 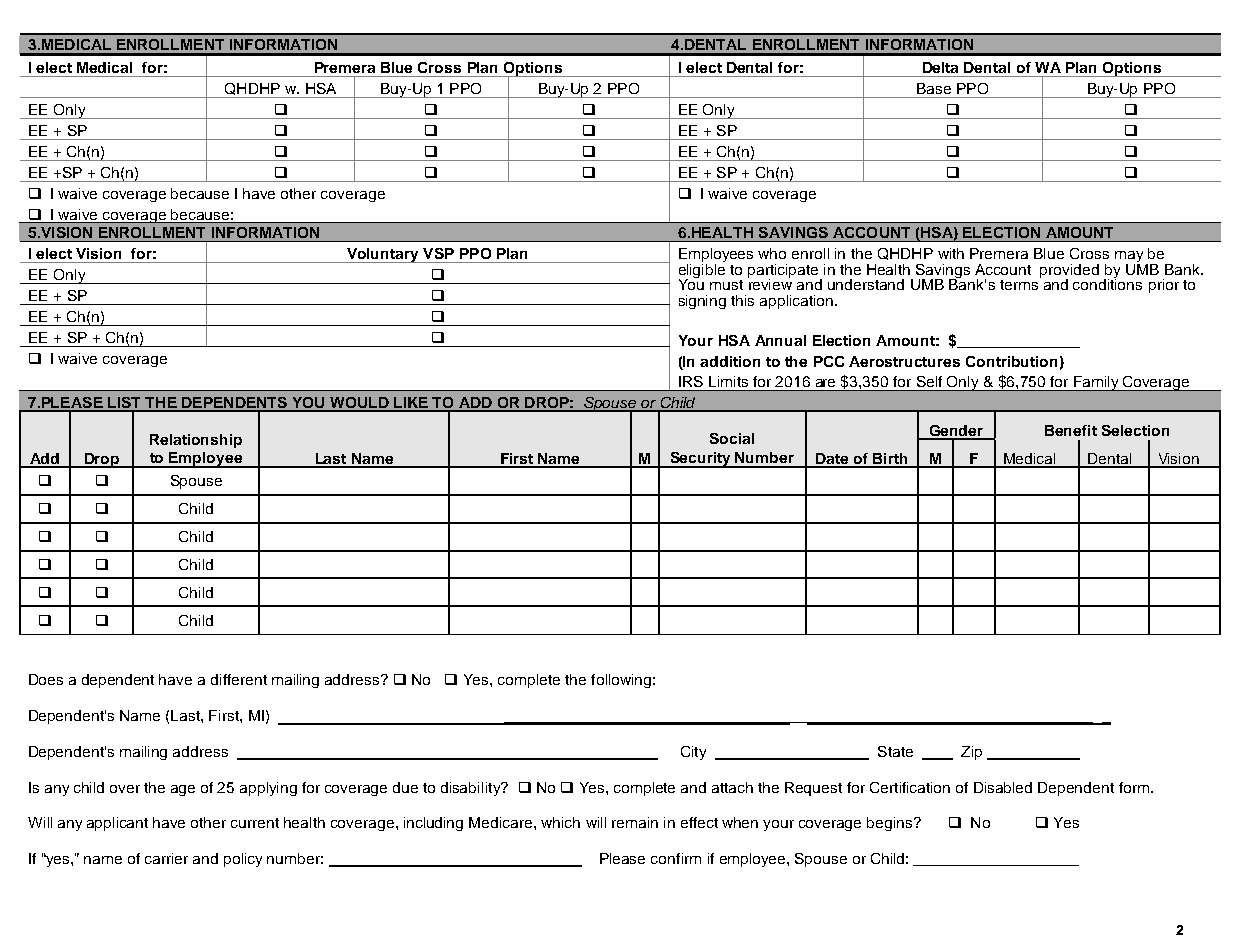 I want to click on Base, so click(x=934, y=88).
